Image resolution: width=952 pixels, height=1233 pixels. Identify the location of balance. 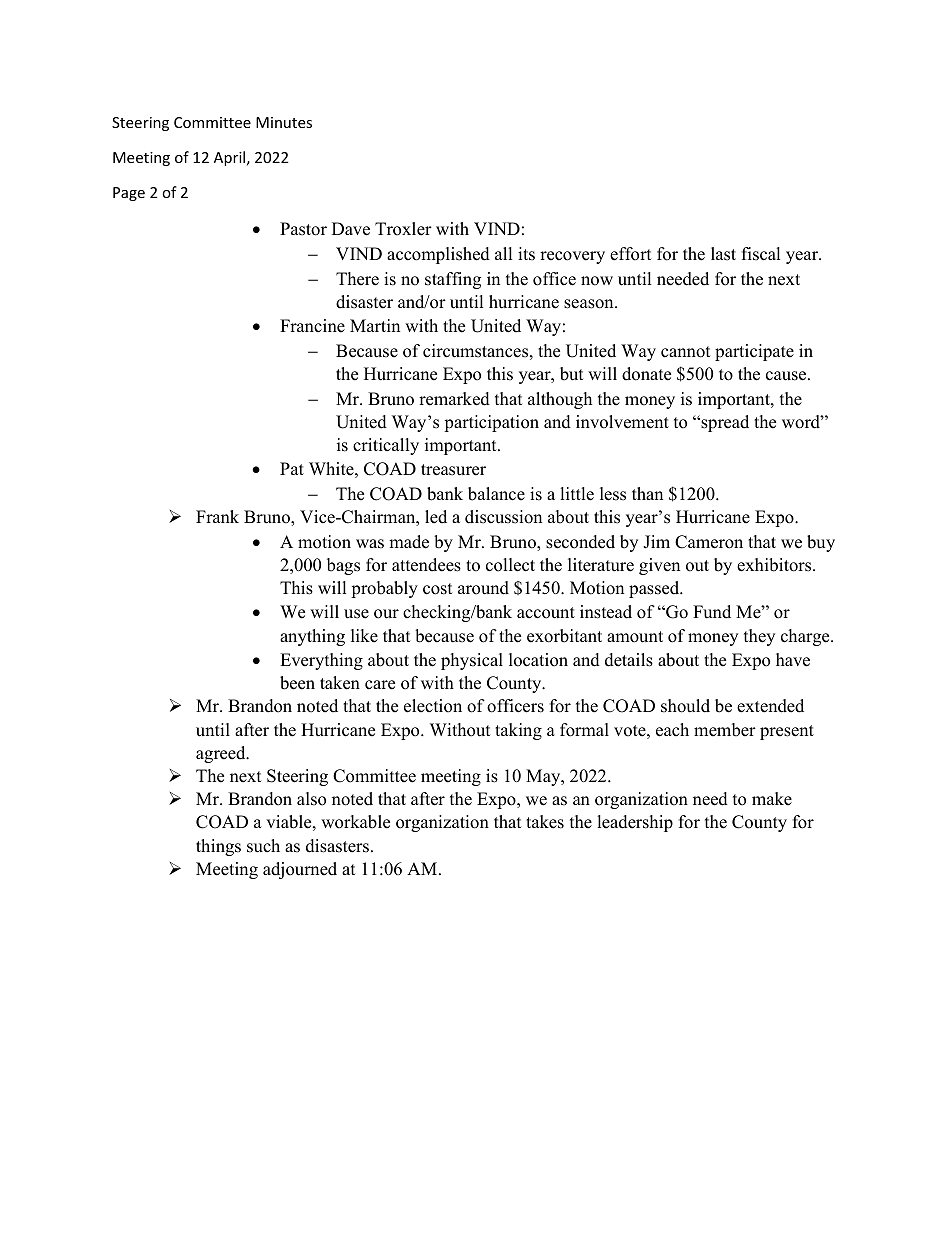
(496, 494).
